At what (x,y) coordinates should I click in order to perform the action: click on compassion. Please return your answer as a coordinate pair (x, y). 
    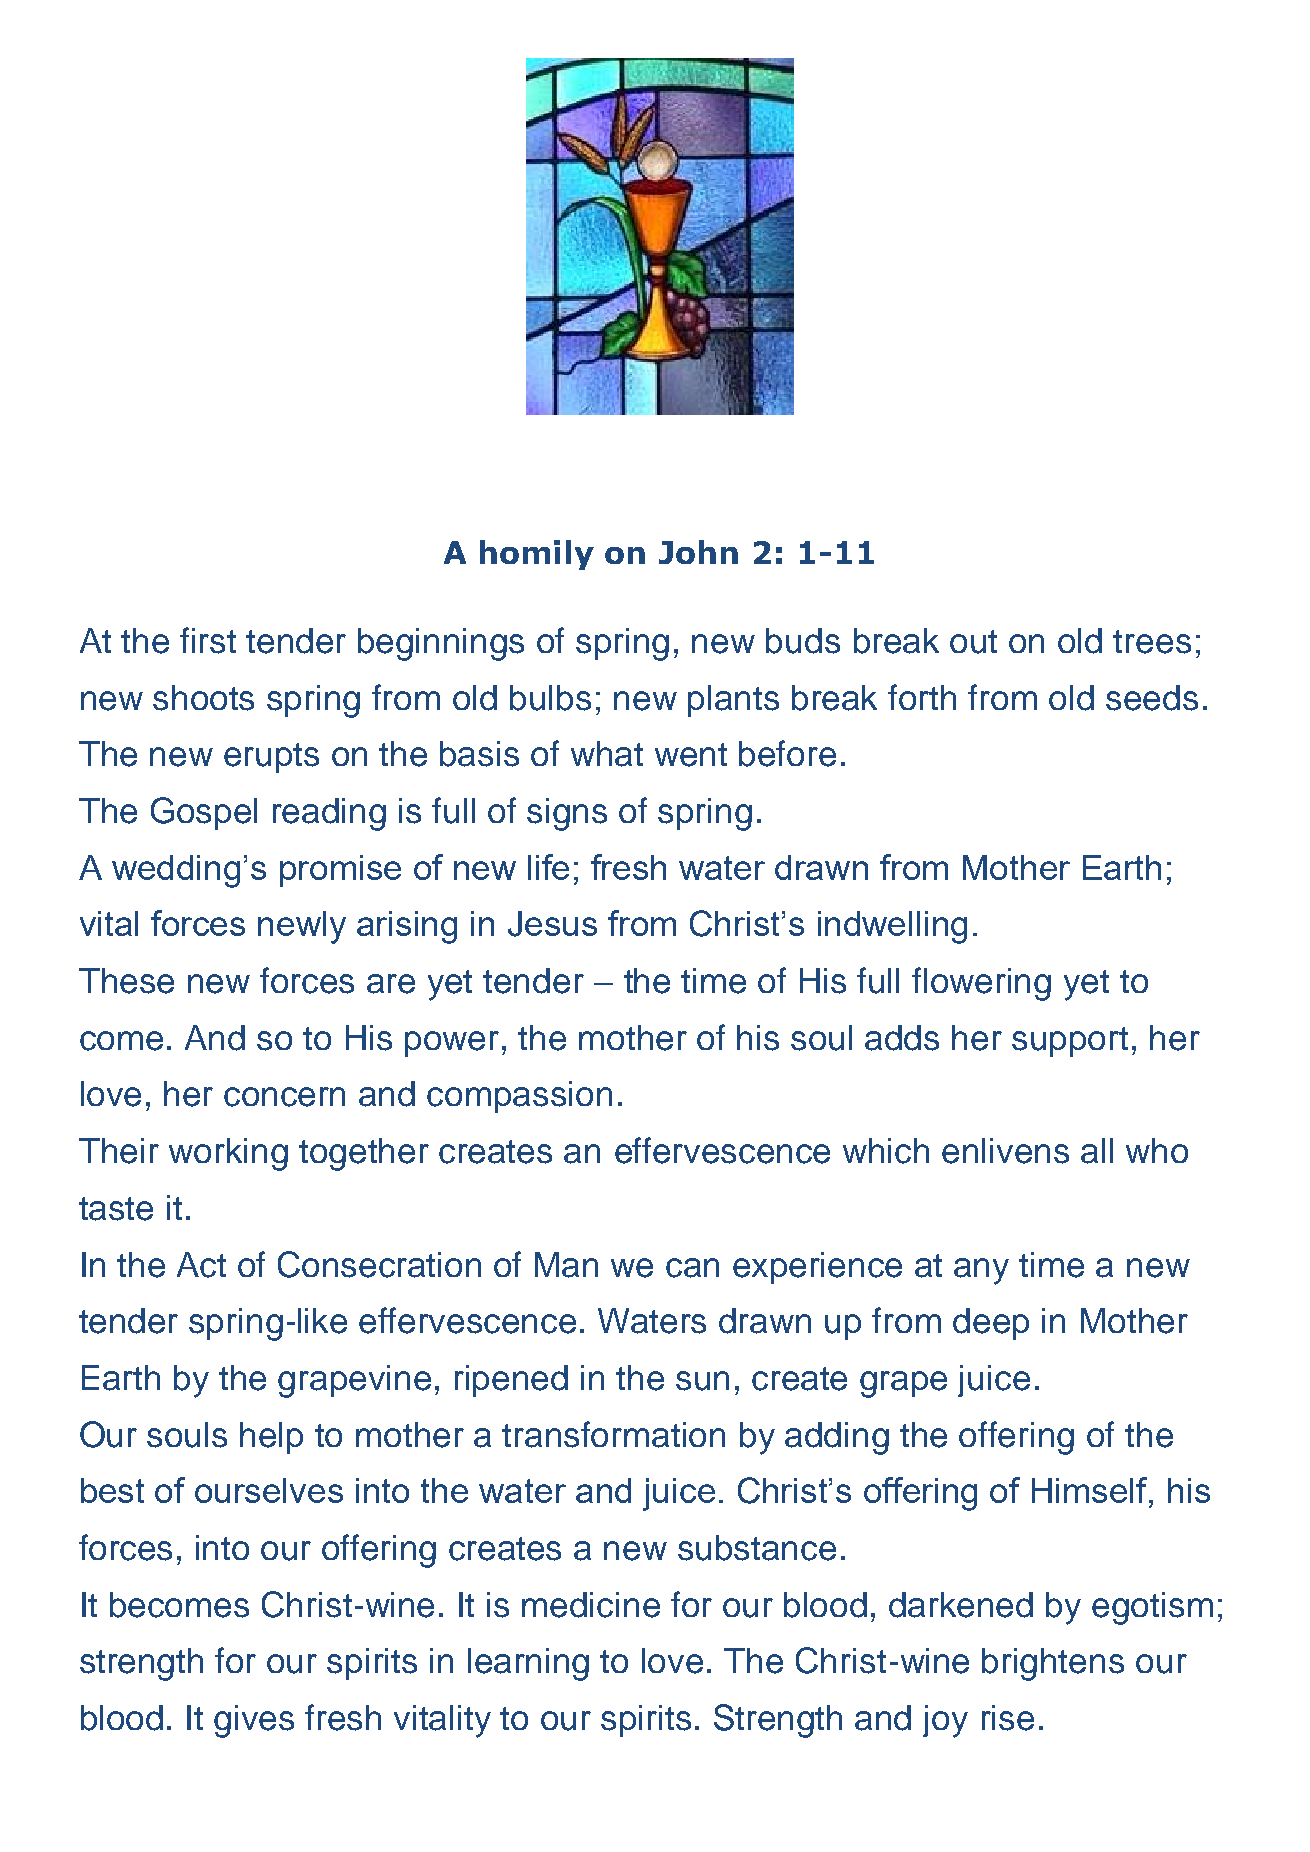
    Looking at the image, I should click on (519, 1097).
